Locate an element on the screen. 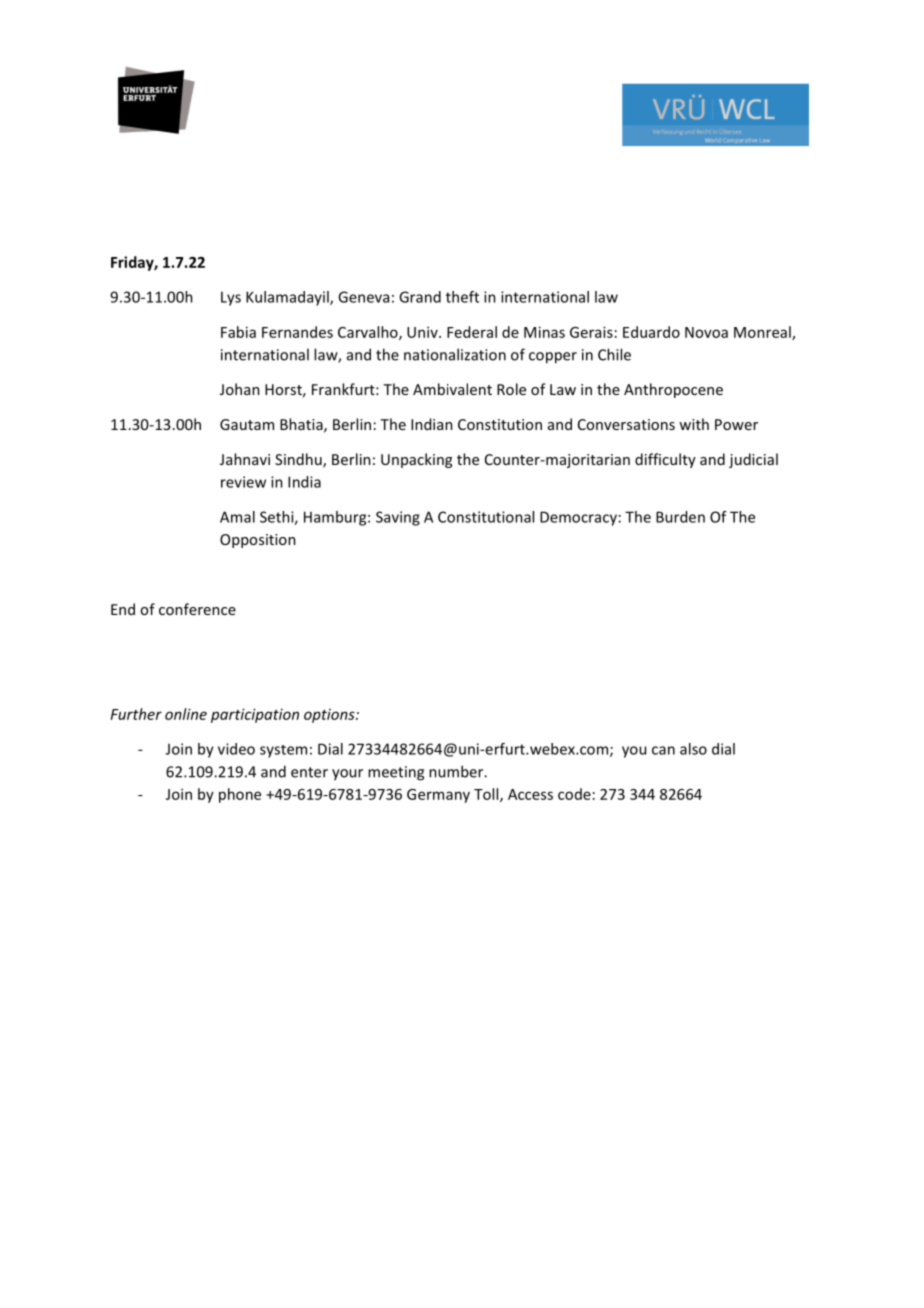 This screenshot has height=1308, width=924. Burden is located at coordinates (680, 517).
